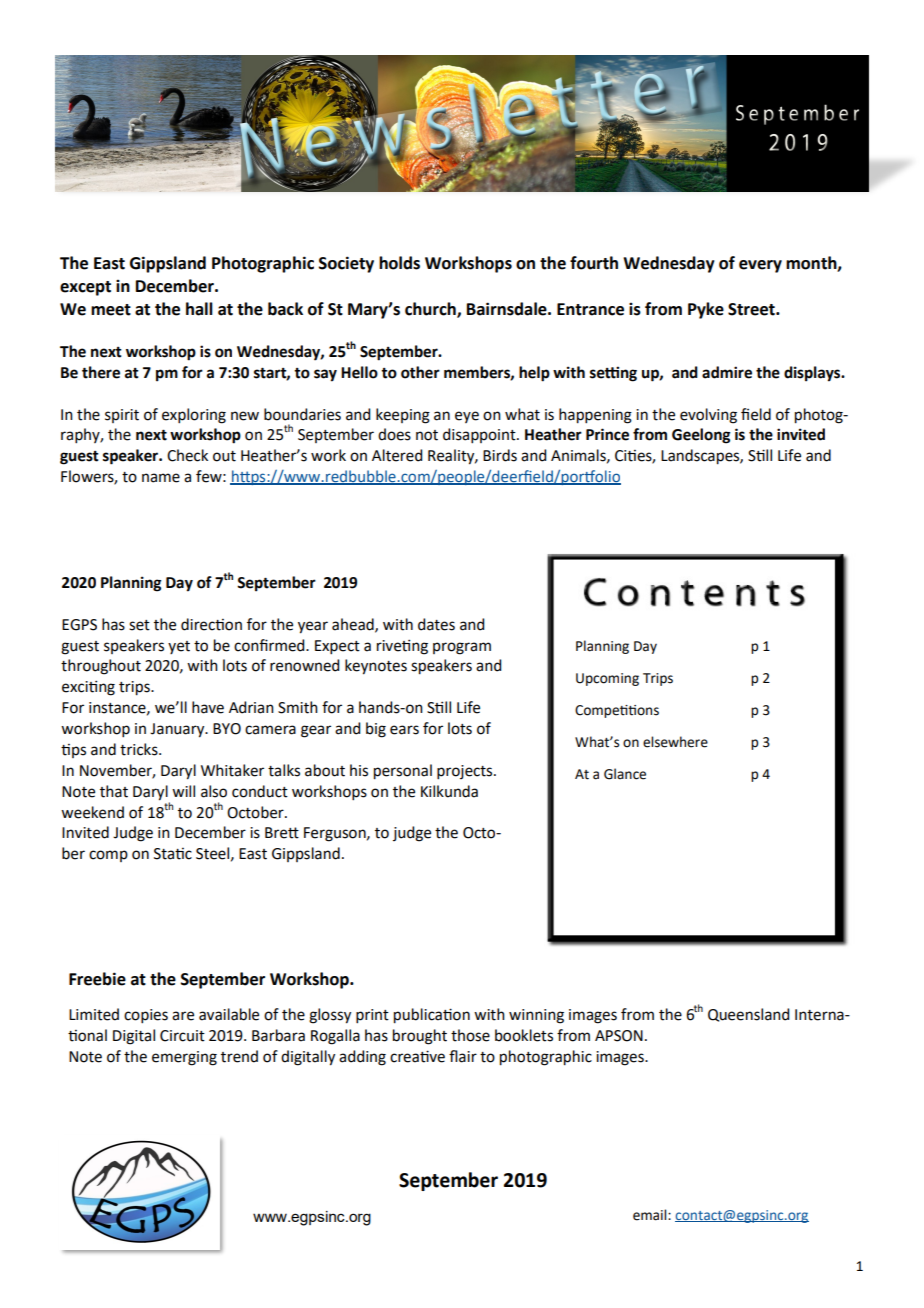 This screenshot has height=1308, width=924. What do you see at coordinates (431, 309) in the screenshot?
I see `church` at bounding box center [431, 309].
